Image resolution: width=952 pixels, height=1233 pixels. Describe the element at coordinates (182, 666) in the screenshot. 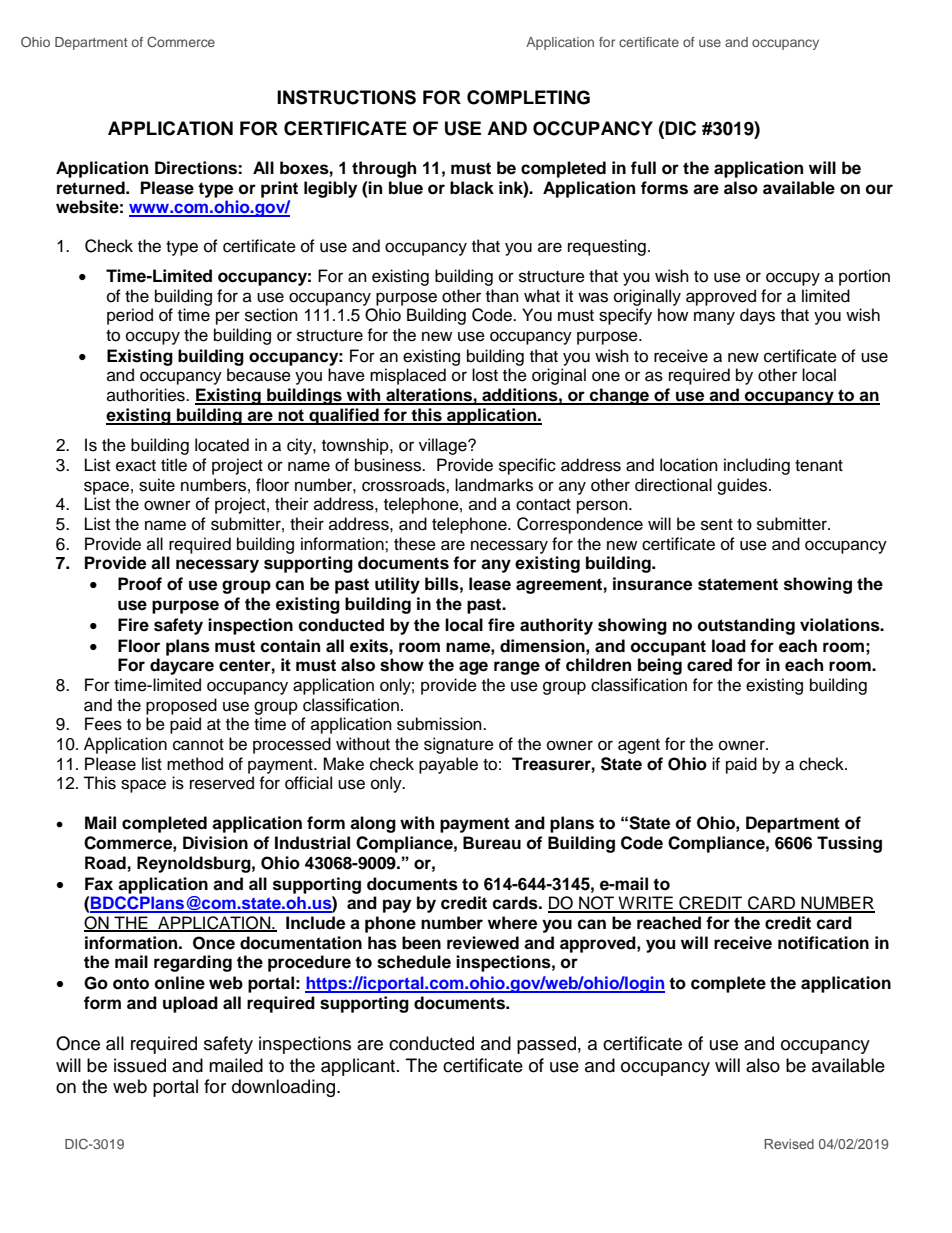

I see `daycare` at that location.
